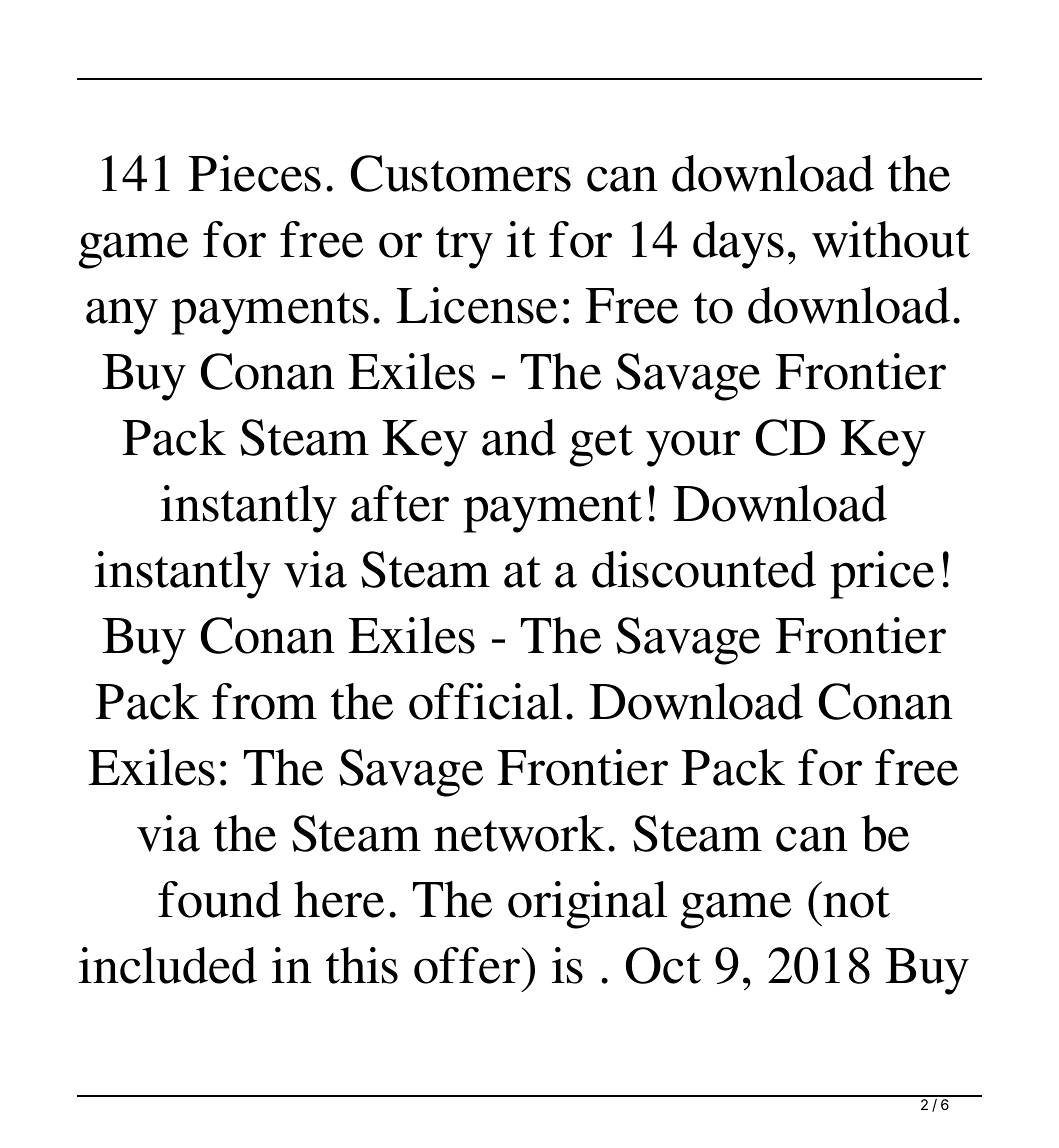 The image size is (1059, 1148). I want to click on Pieces, so click(254, 173).
